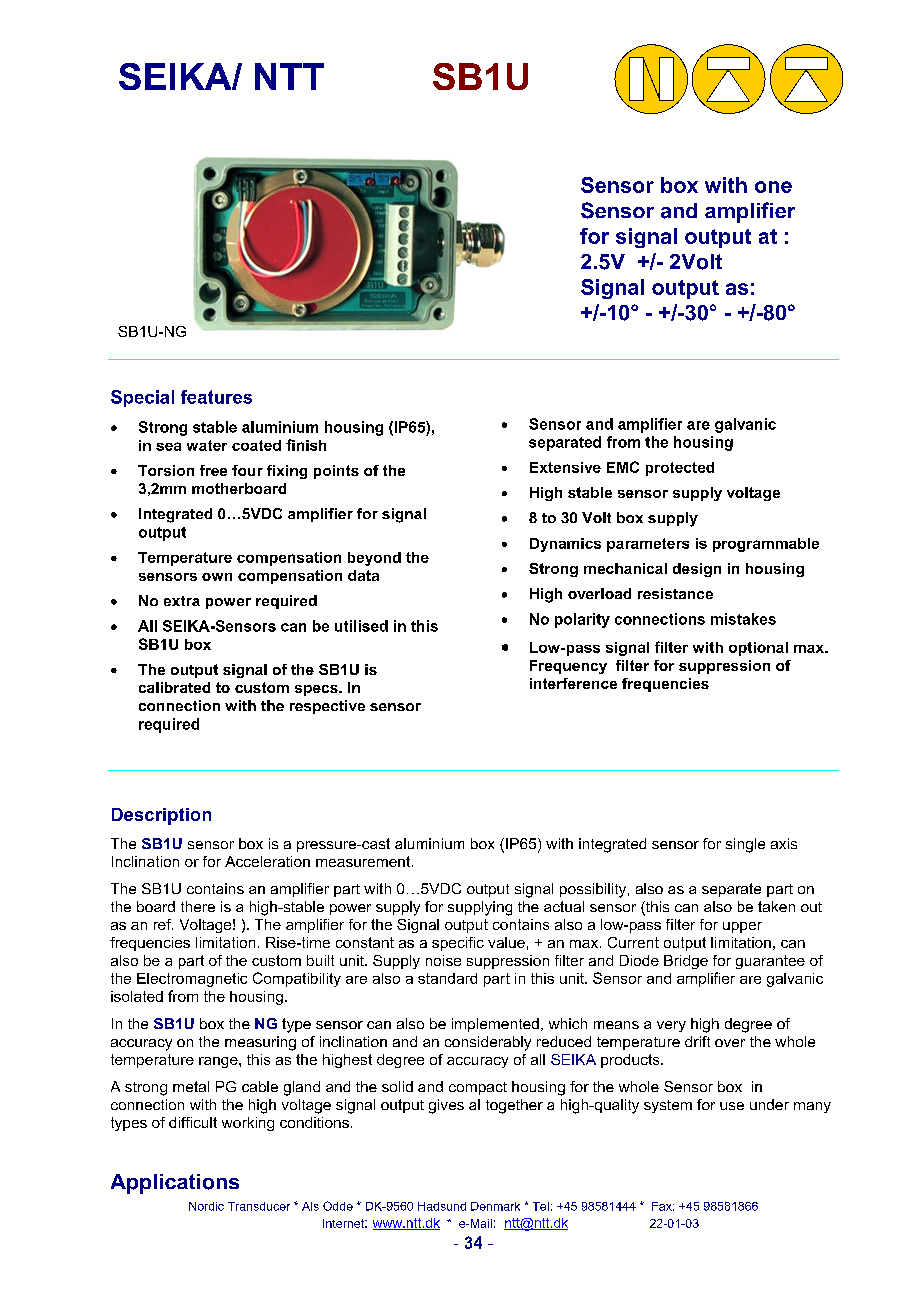 This screenshot has width=924, height=1308. Describe the element at coordinates (573, 683) in the screenshot. I see `interference` at that location.
